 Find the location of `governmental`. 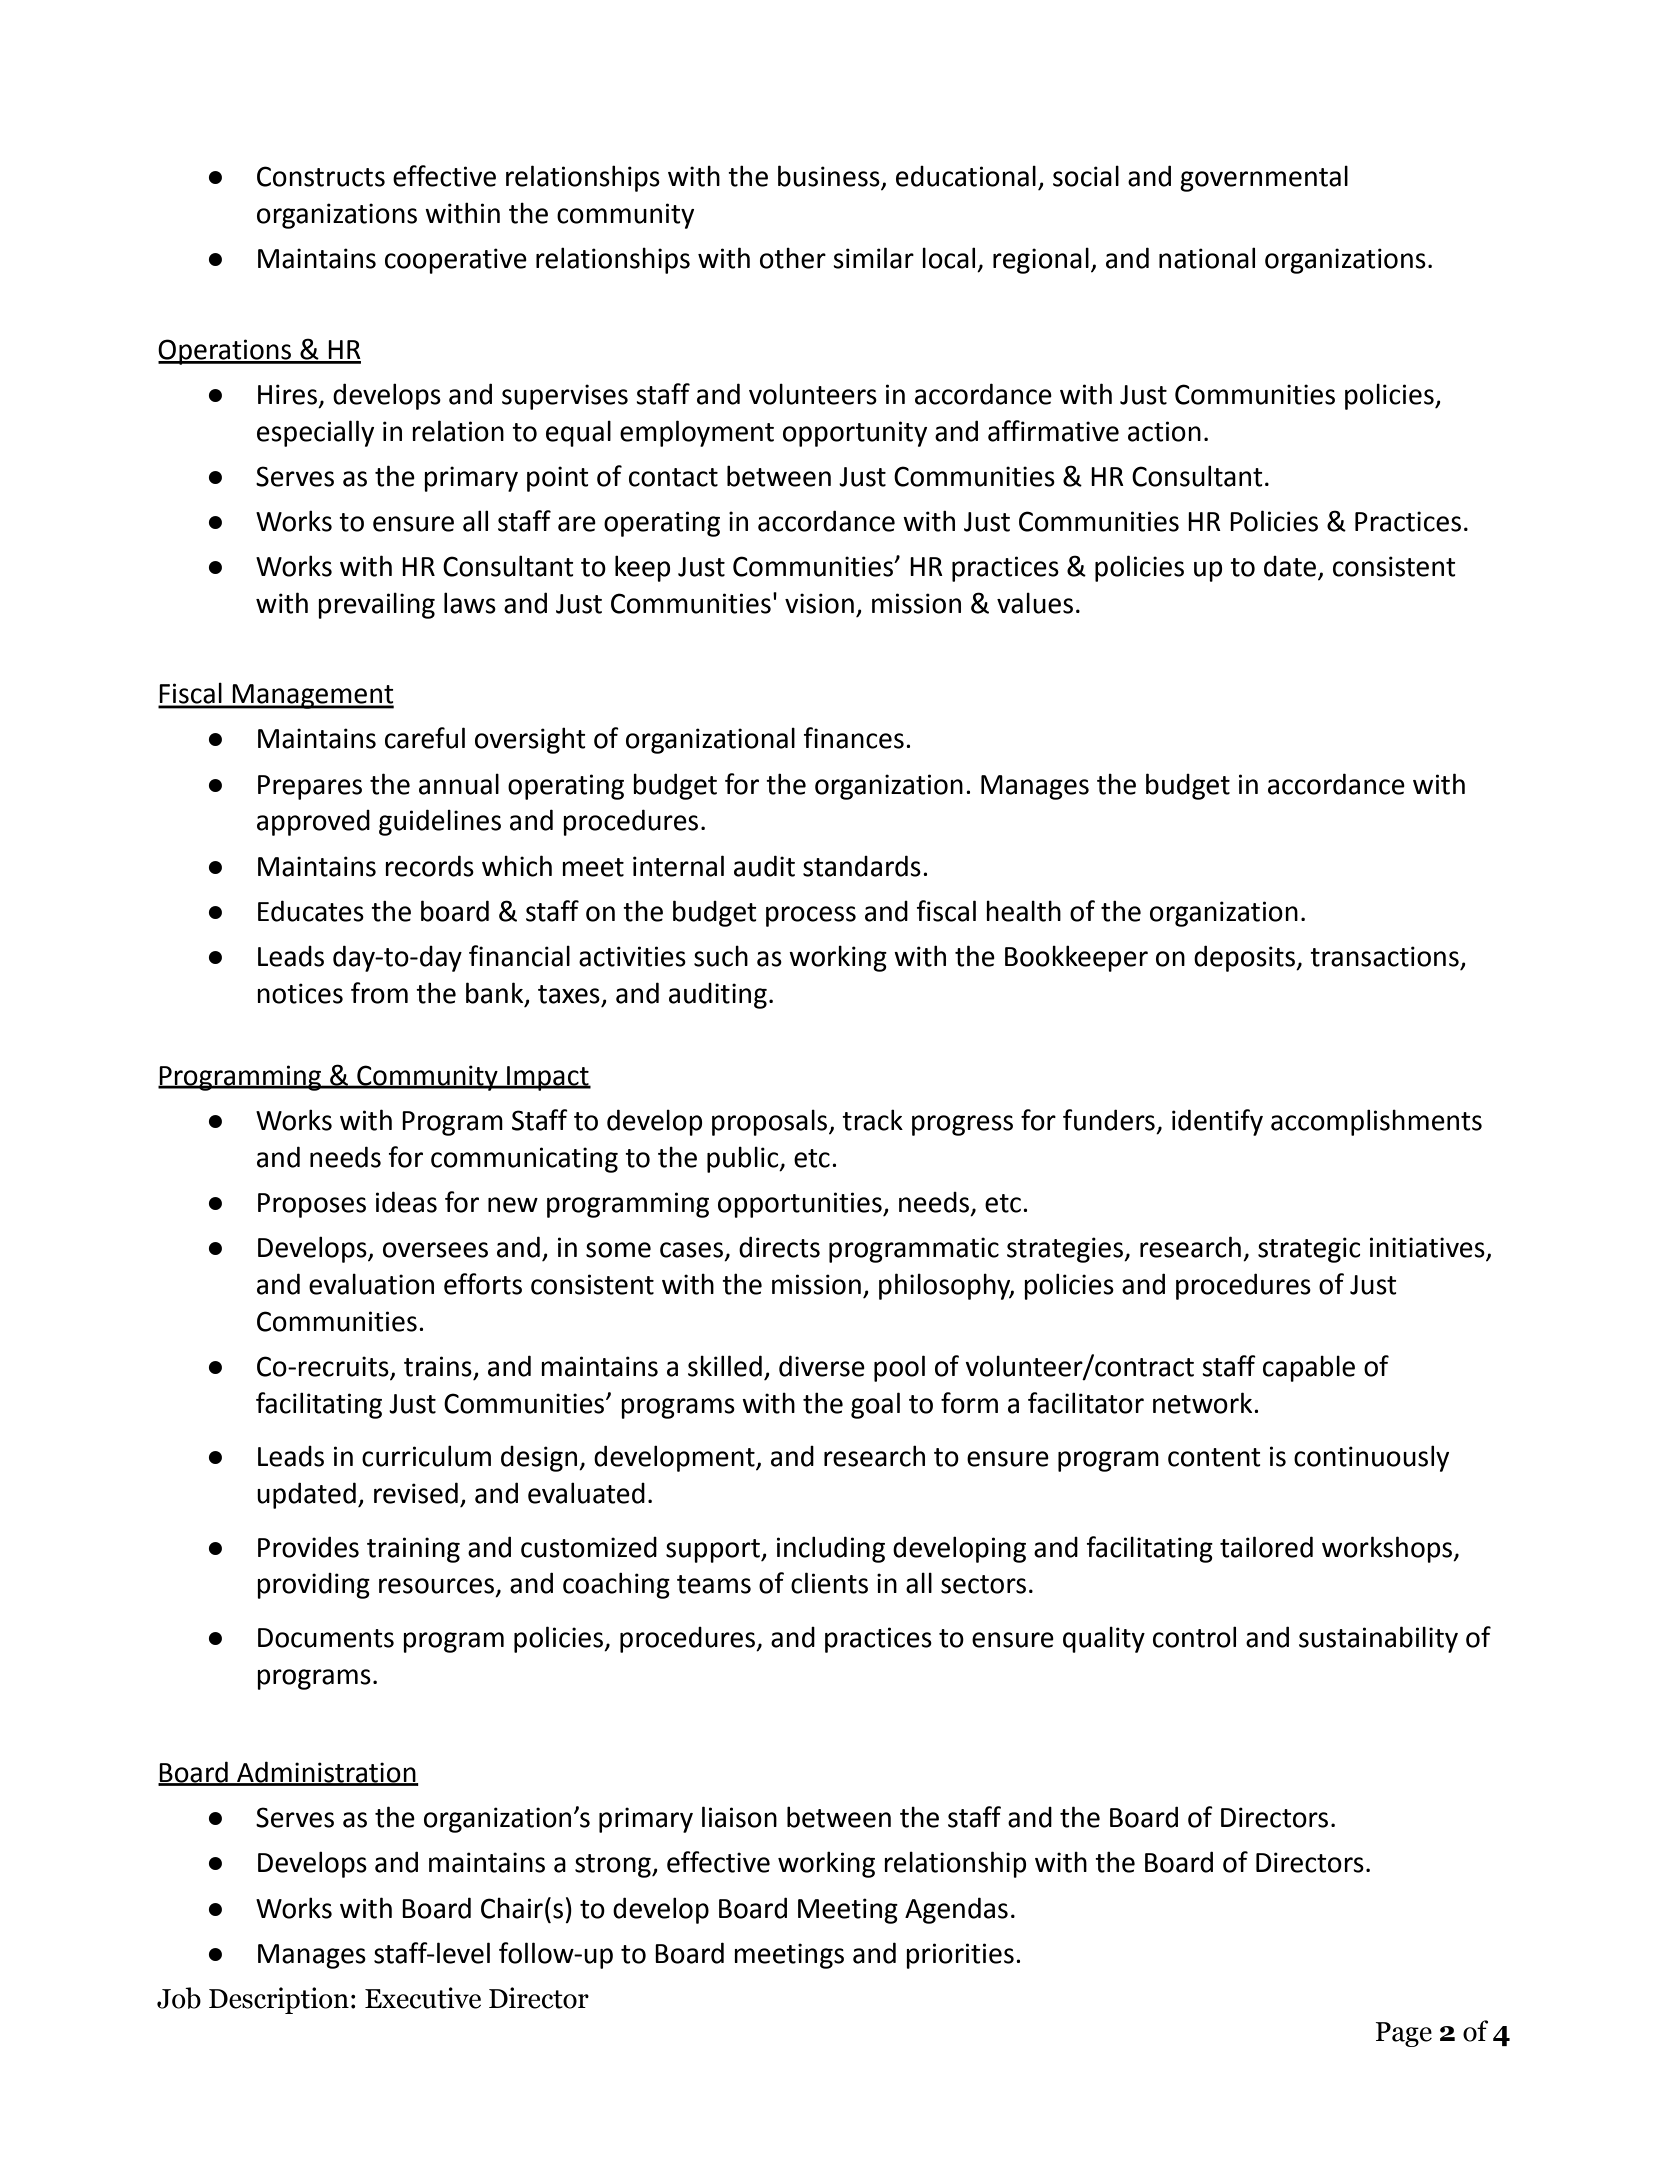

governmental is located at coordinates (1264, 178).
